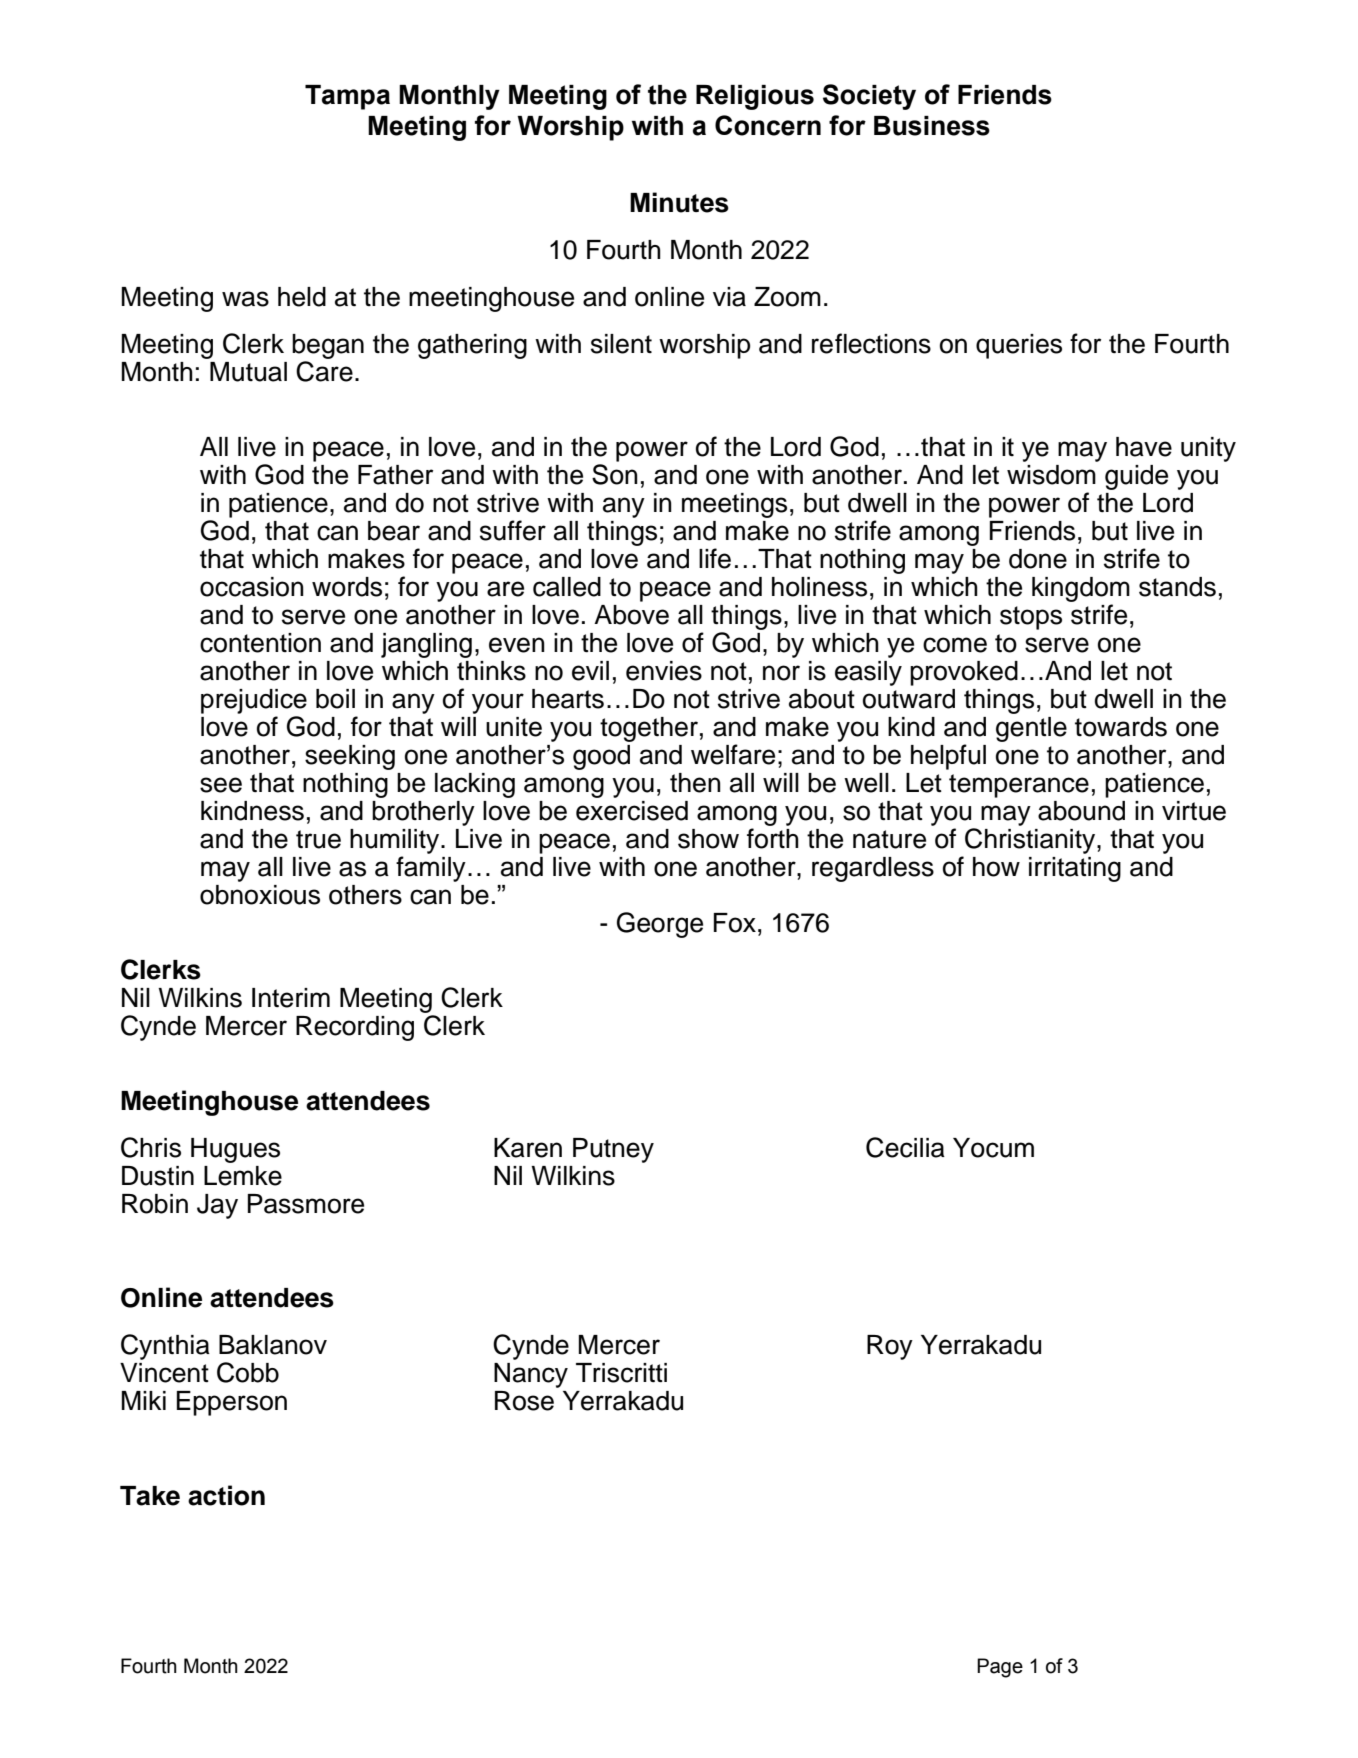 This screenshot has height=1758, width=1358. I want to click on obnoxious, so click(260, 895).
